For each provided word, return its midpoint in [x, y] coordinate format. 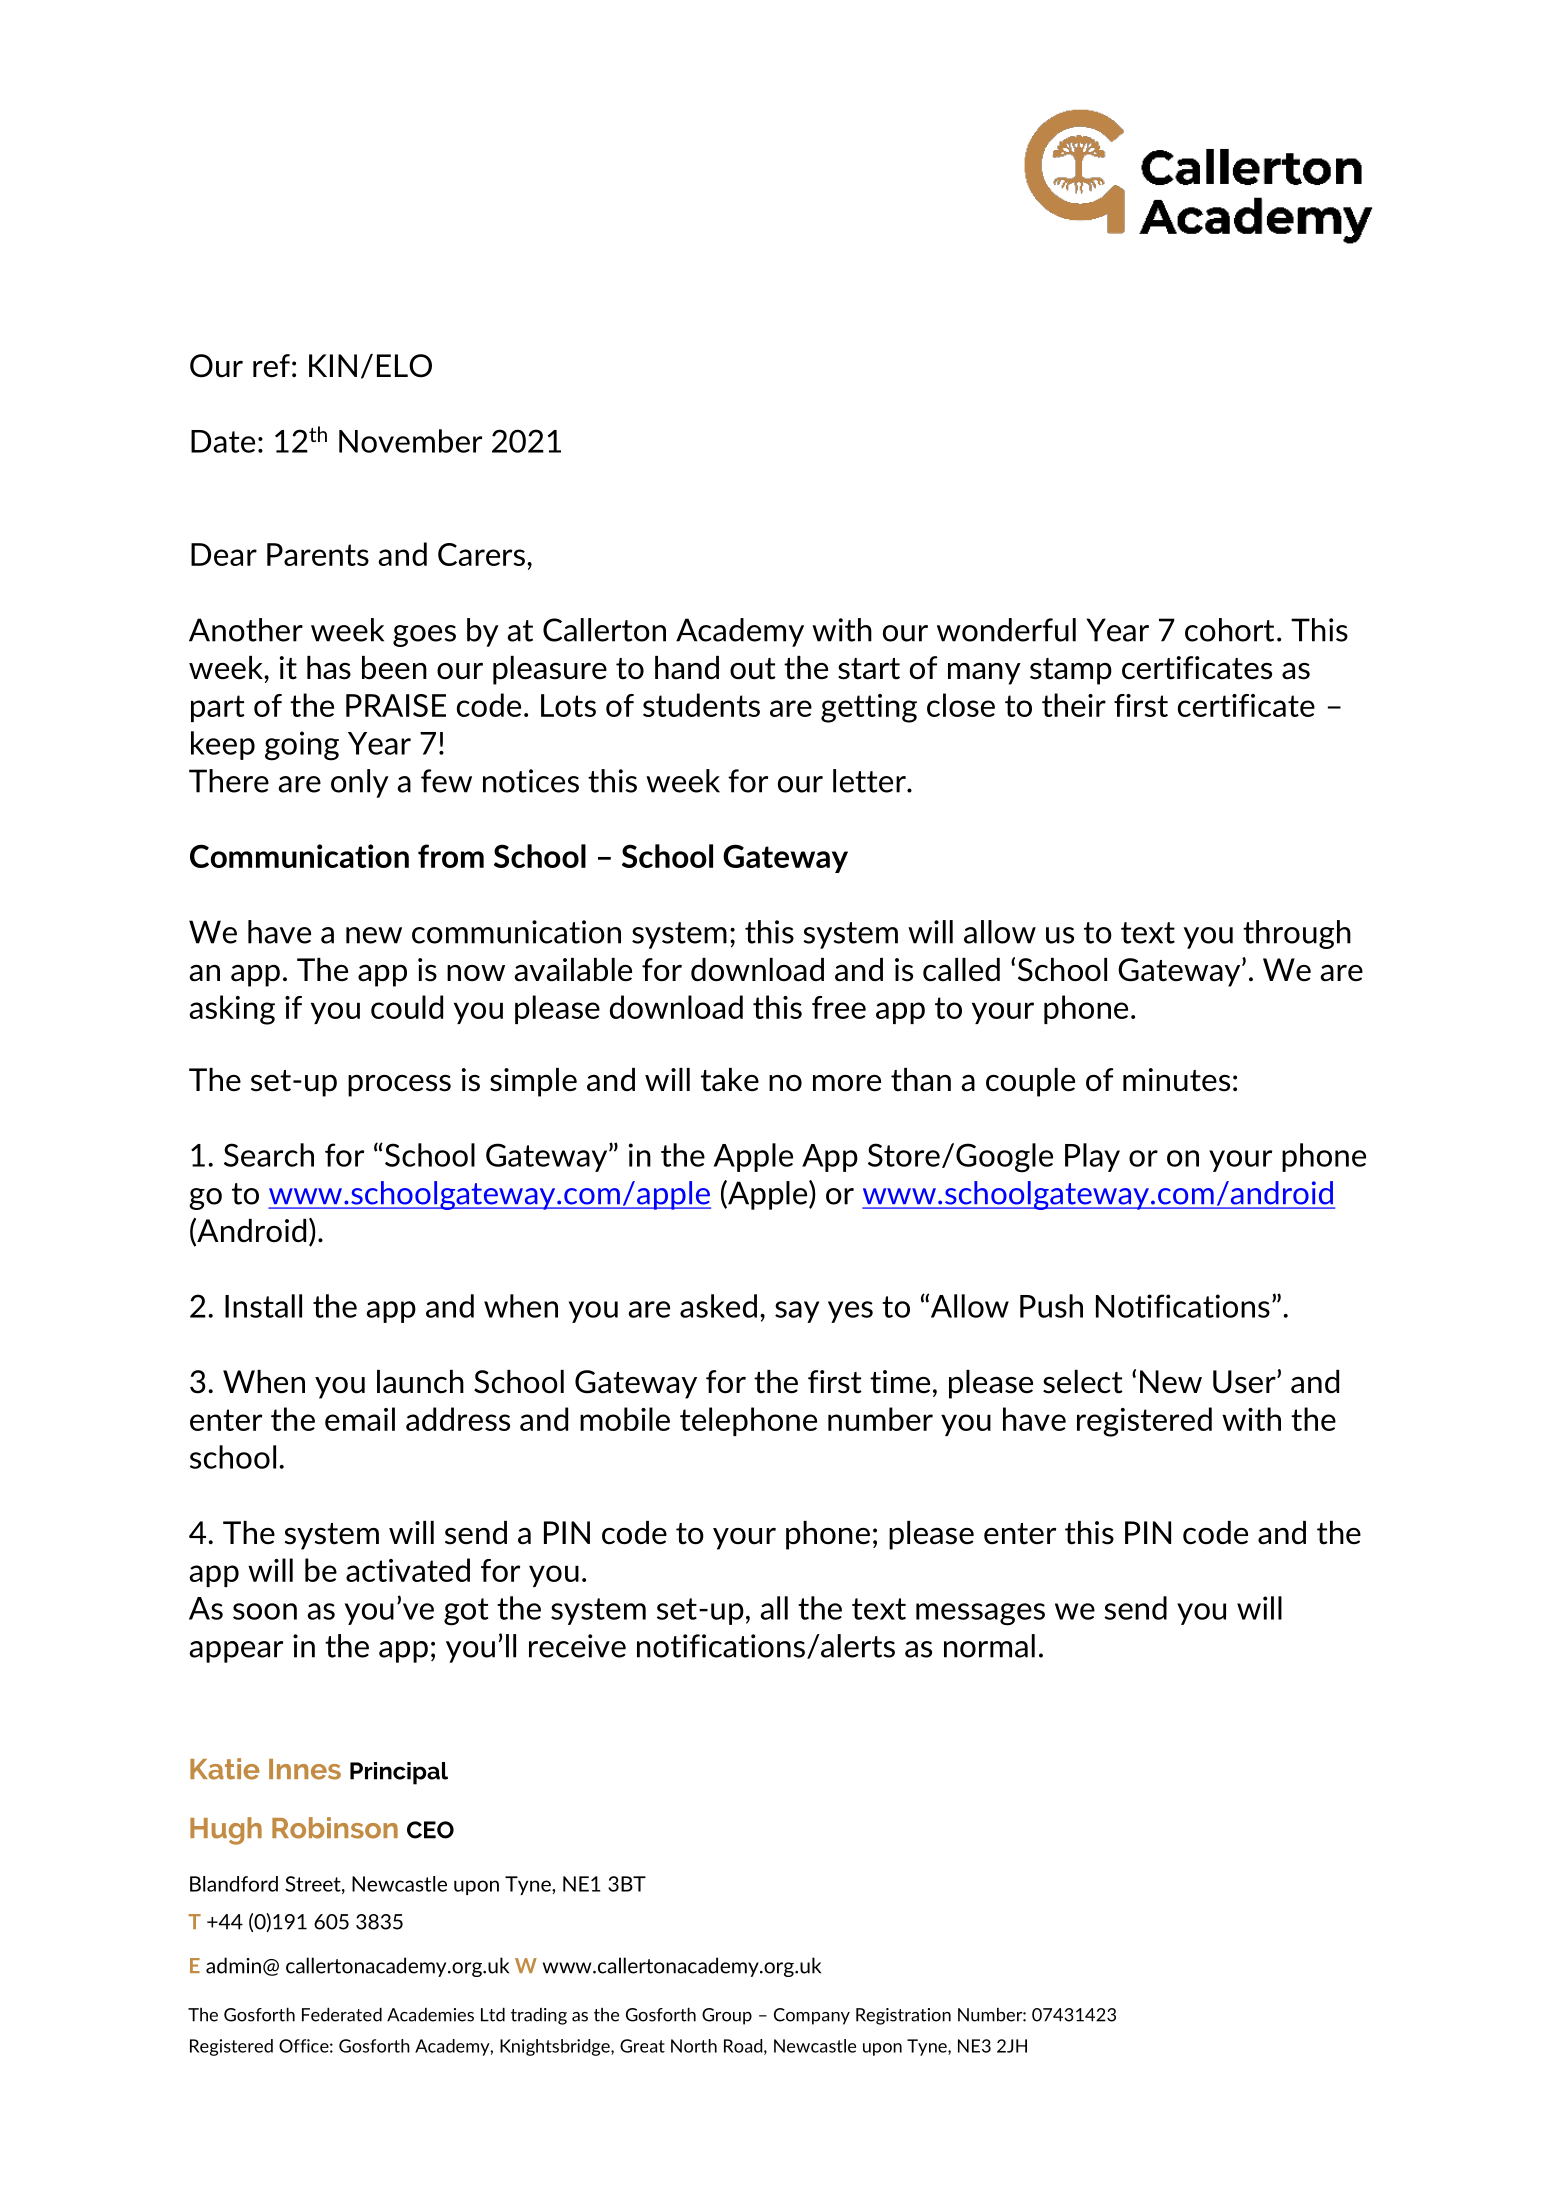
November [410, 441]
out [753, 669]
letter [870, 781]
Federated [342, 2015]
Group [727, 2016]
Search [269, 1155]
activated [408, 1570]
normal [989, 1646]
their [1074, 705]
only [360, 783]
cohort [1229, 630]
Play [1092, 1157]
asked [718, 1306]
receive [577, 1646]
